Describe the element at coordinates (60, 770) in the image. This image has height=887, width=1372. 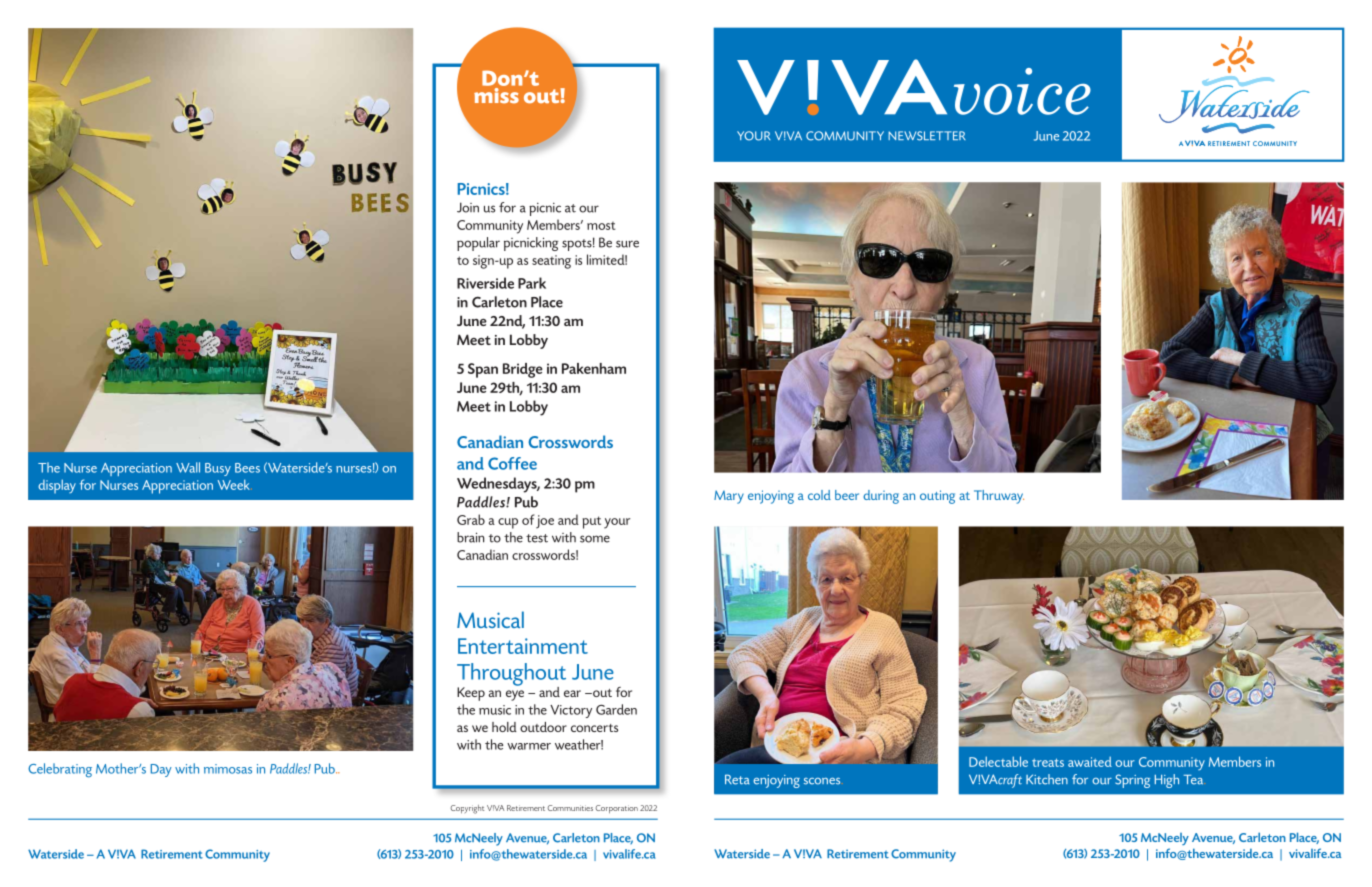
I see `Celebrating` at that location.
